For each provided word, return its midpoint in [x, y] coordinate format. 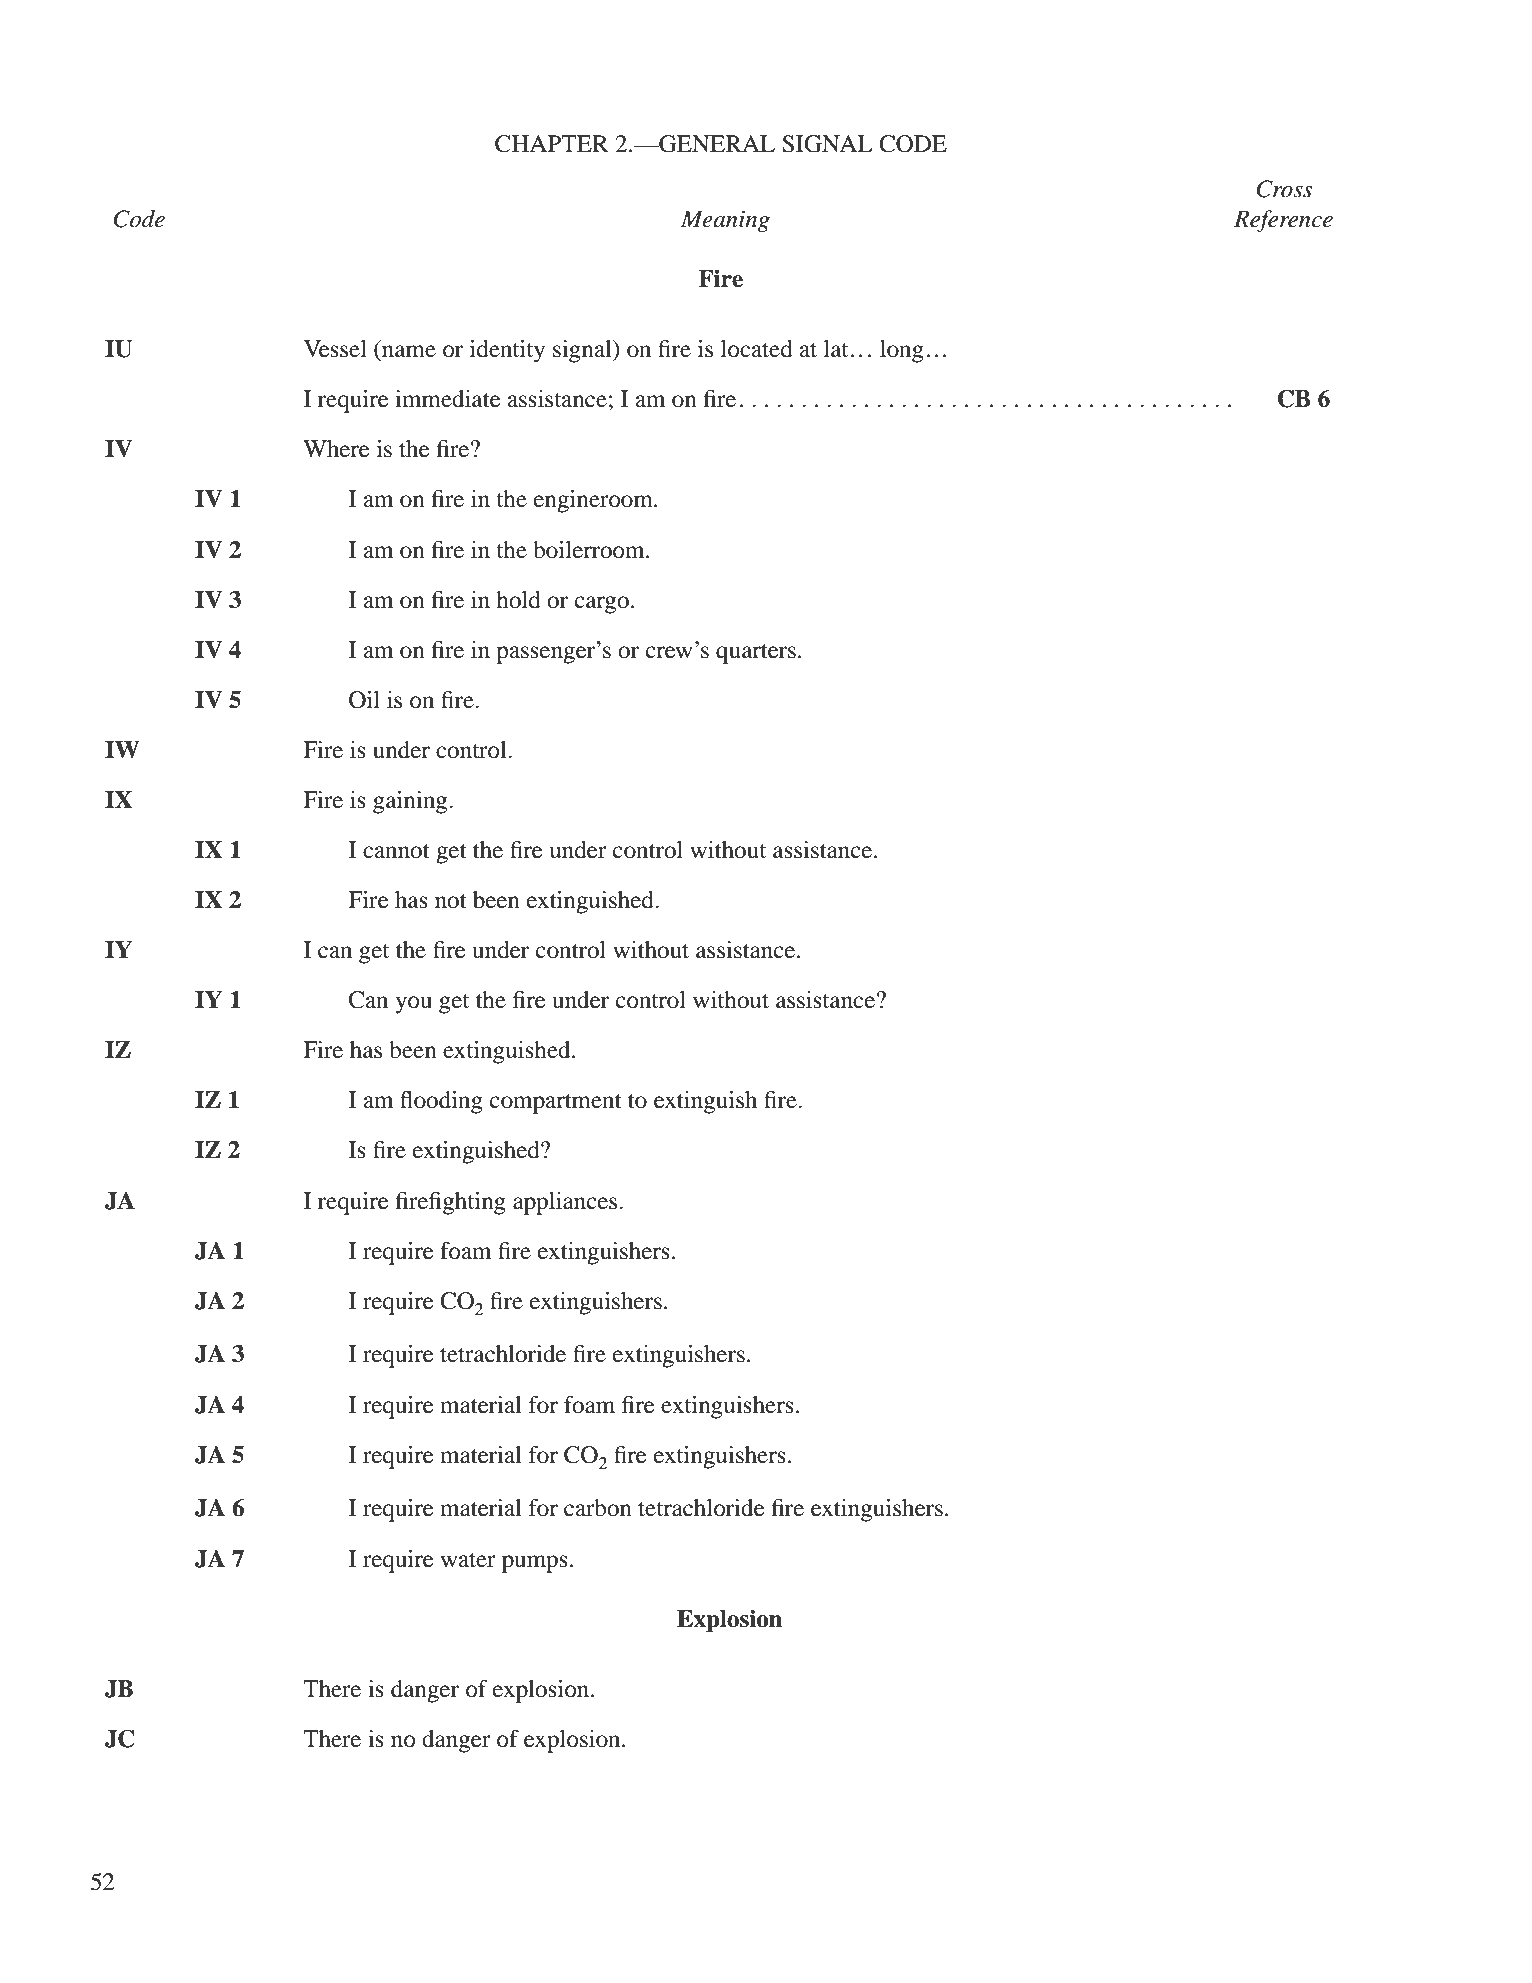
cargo [602, 605]
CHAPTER [552, 144]
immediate [448, 399]
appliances [566, 1203]
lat [836, 349]
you [413, 1005]
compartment [556, 1104]
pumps [535, 1564]
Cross [1285, 189]
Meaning [725, 221]
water [468, 1560]
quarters [756, 654]
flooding [441, 1102]
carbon [598, 1508]
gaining [411, 802]
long [902, 351]
